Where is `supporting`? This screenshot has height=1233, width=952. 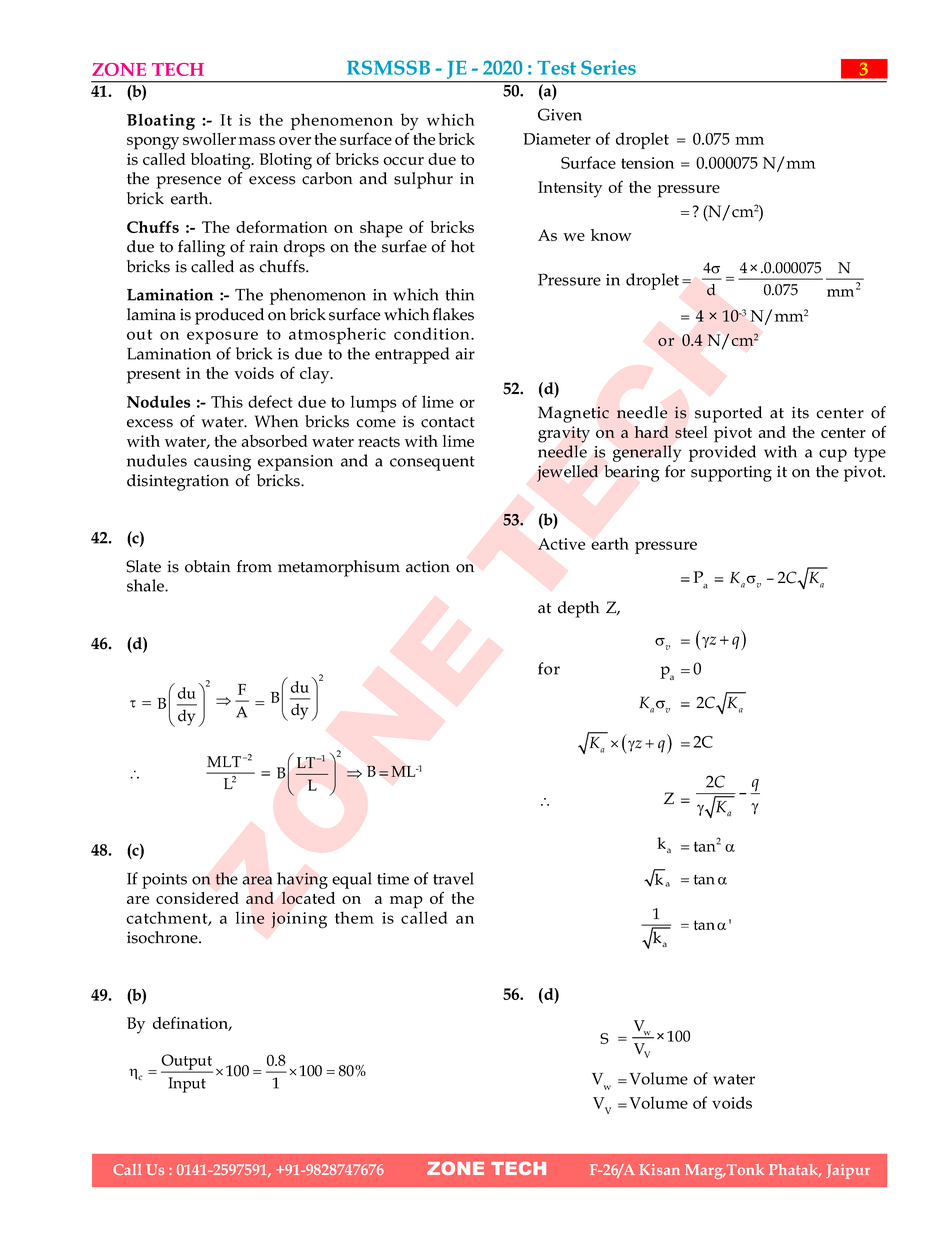
supporting is located at coordinates (731, 473).
